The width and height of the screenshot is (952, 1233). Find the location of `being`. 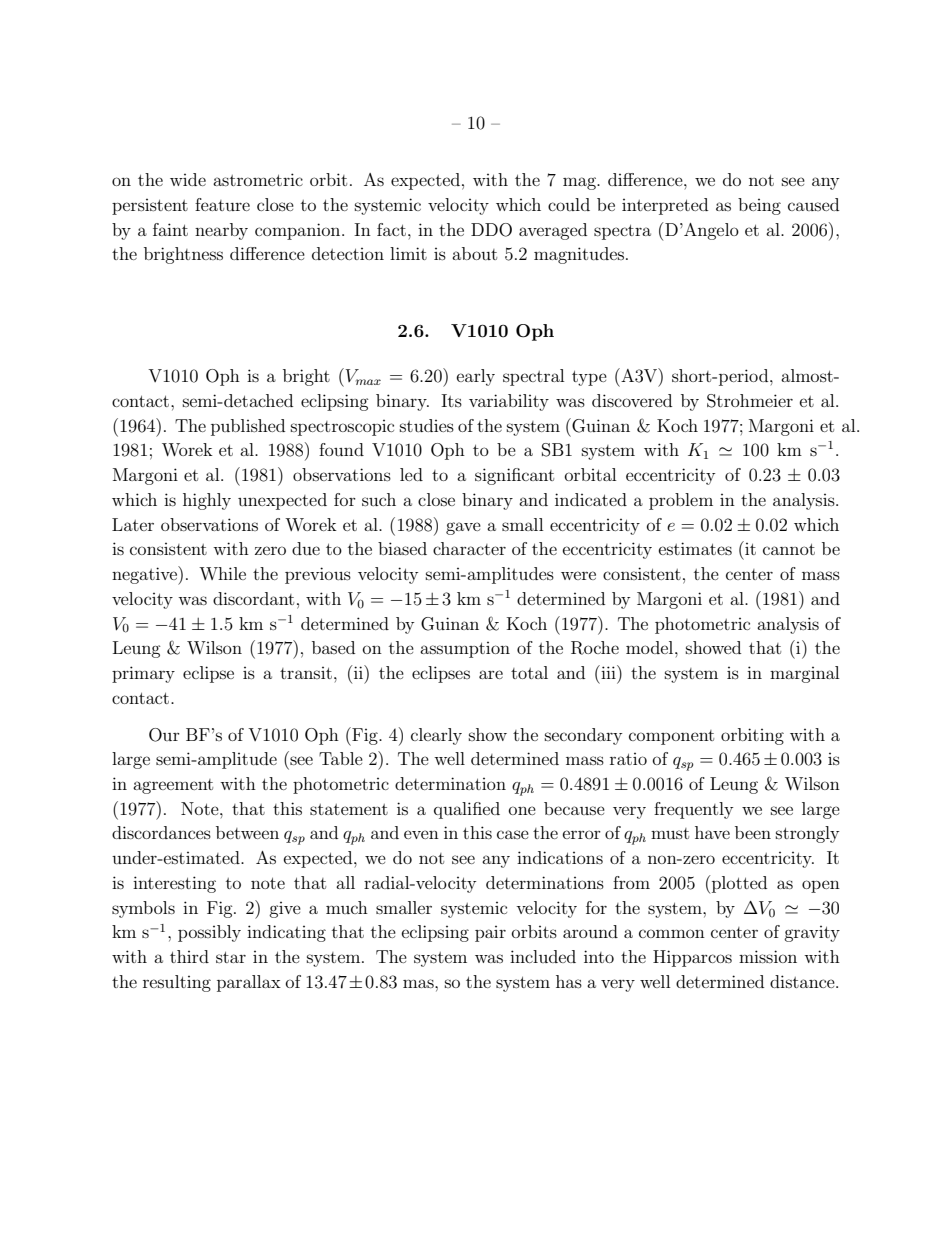

being is located at coordinates (759, 206).
